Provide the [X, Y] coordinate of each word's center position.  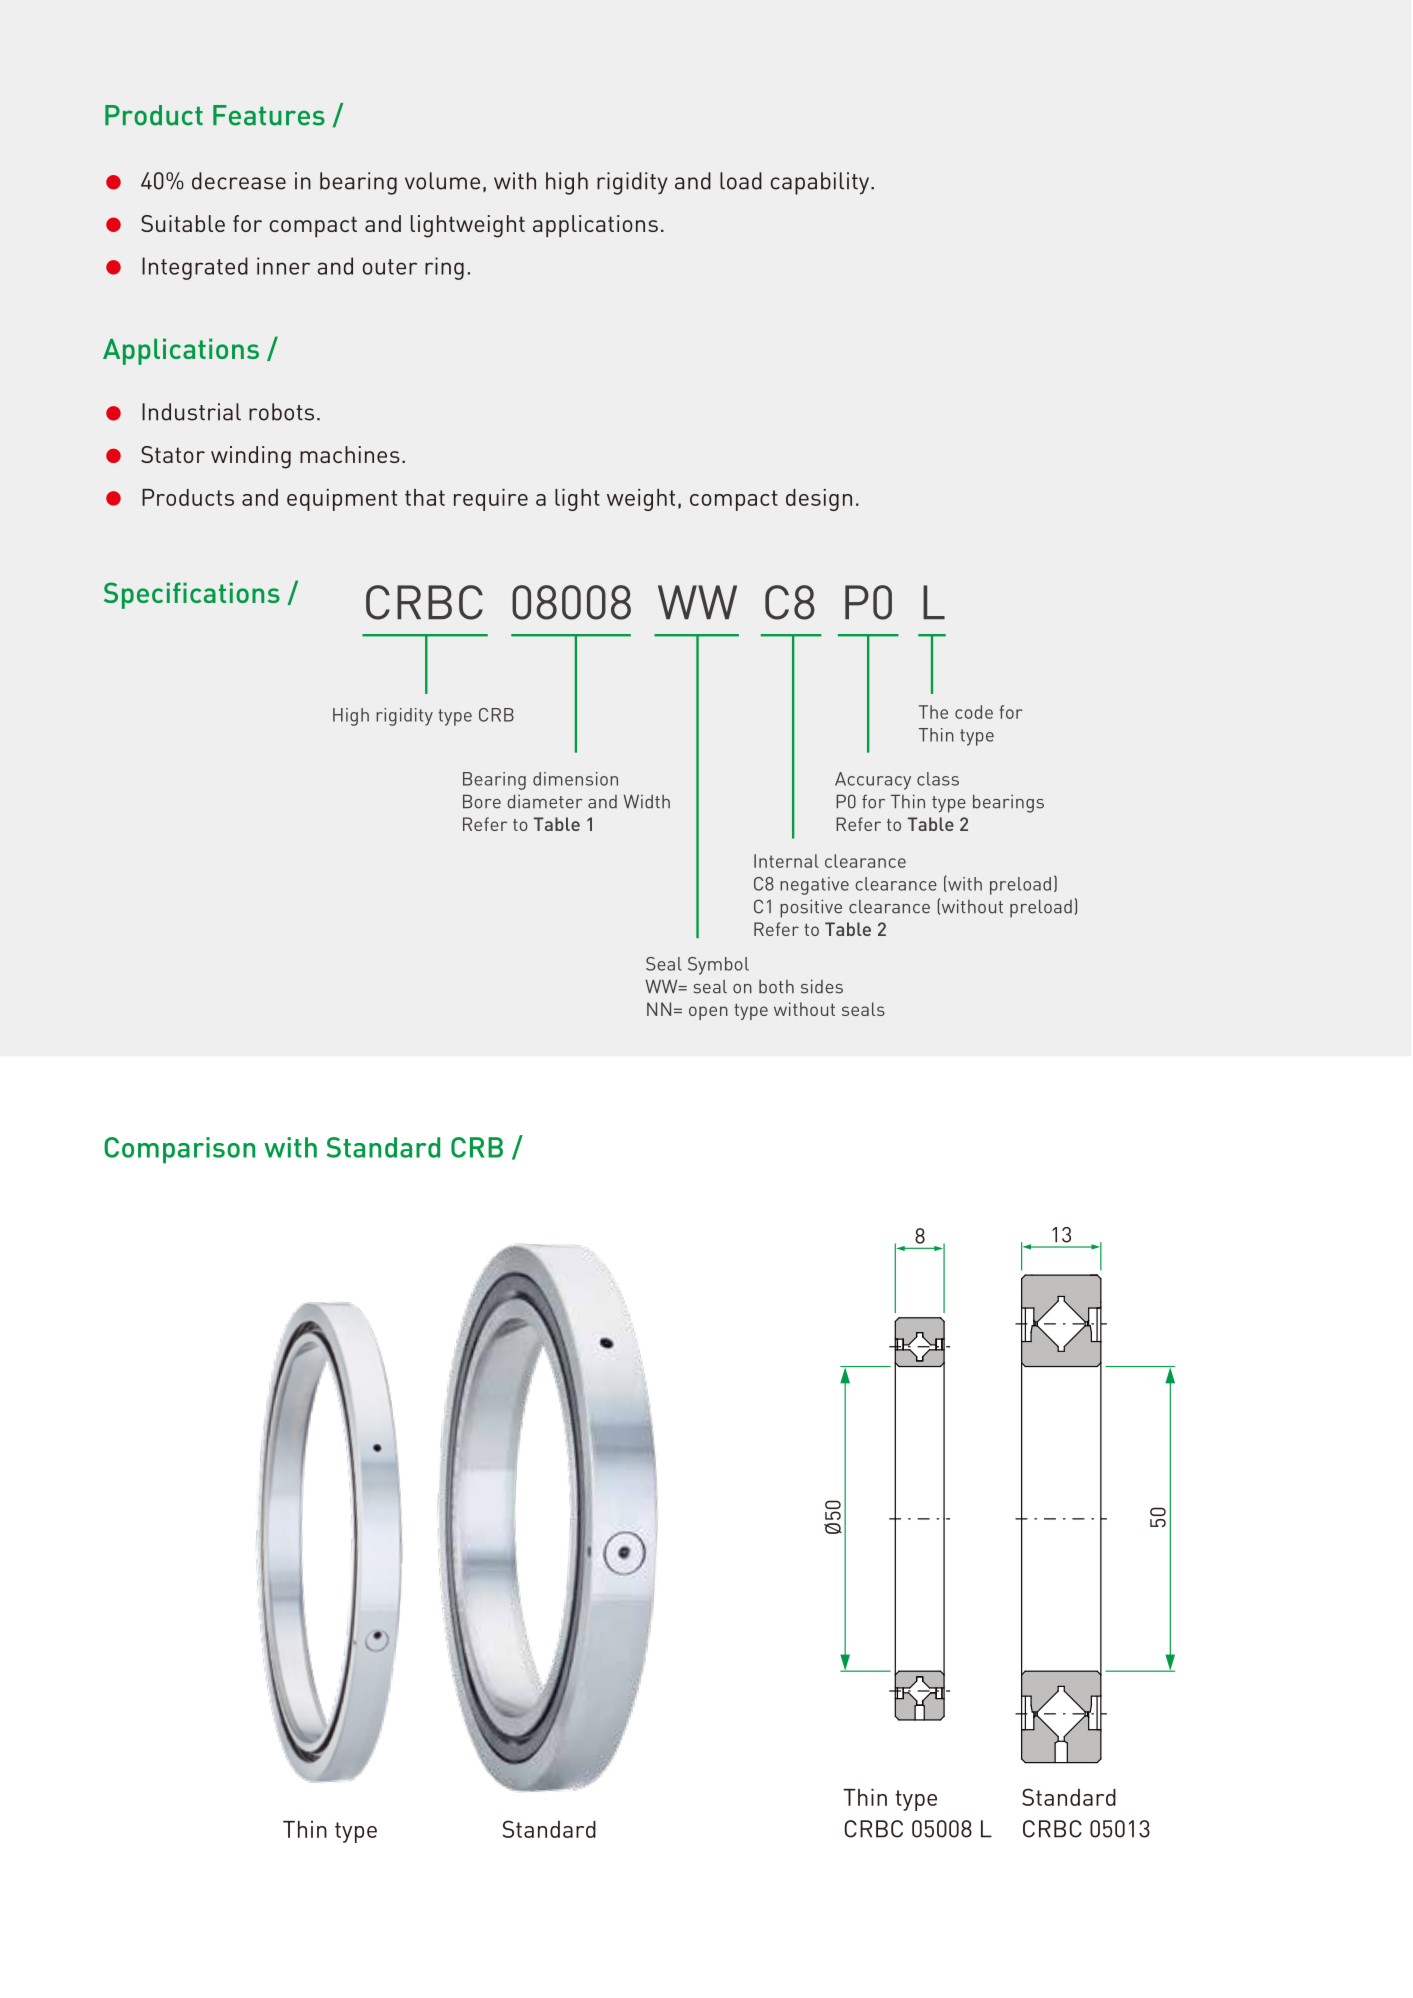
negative [814, 886]
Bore [482, 801]
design [819, 500]
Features [269, 115]
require [491, 500]
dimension [575, 779]
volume [442, 181]
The [933, 712]
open [708, 1013]
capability [821, 183]
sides [822, 986]
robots [281, 412]
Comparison [180, 1150]
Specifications [192, 595]
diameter [545, 801]
